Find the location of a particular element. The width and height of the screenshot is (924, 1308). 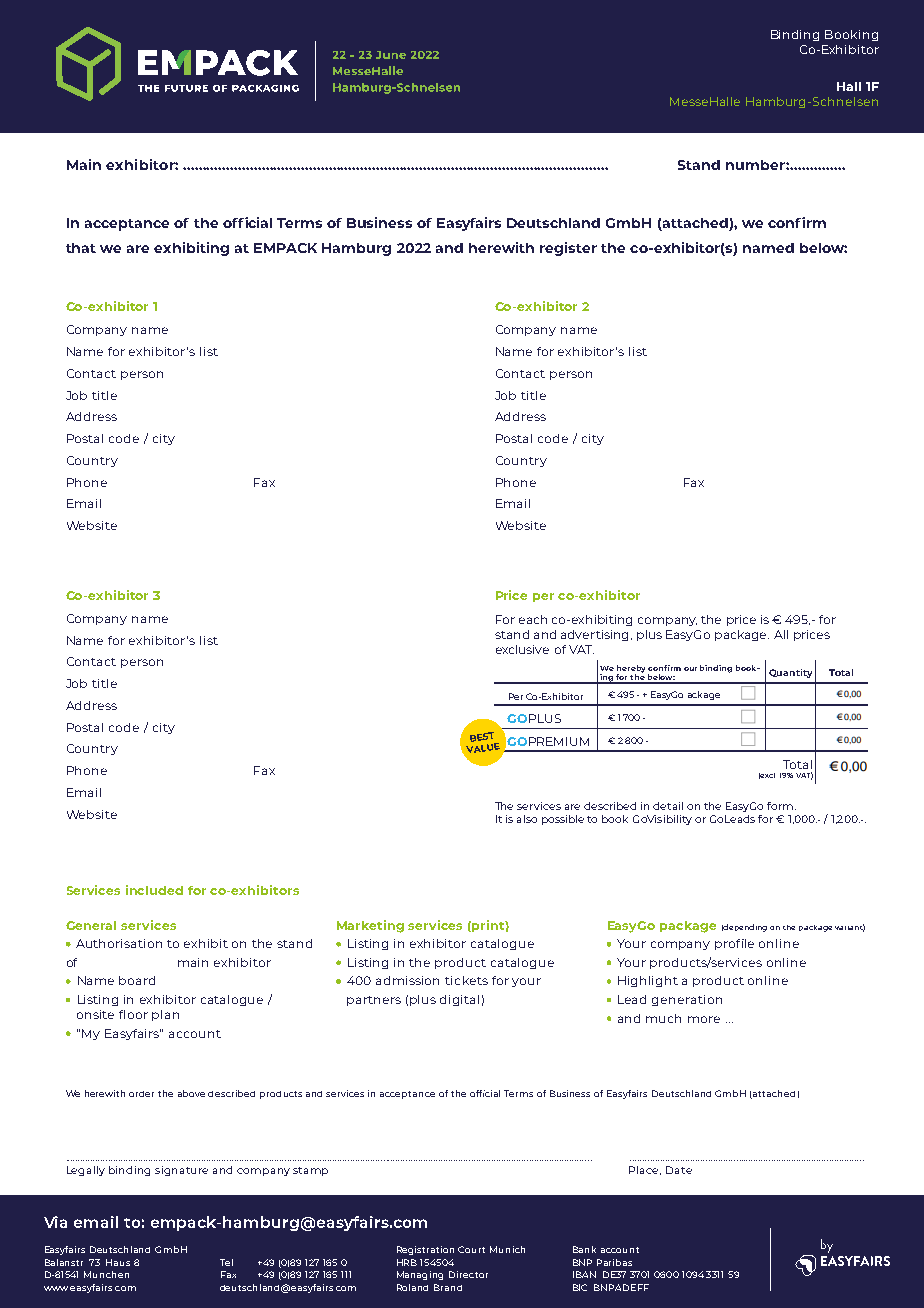

included is located at coordinates (154, 890).
